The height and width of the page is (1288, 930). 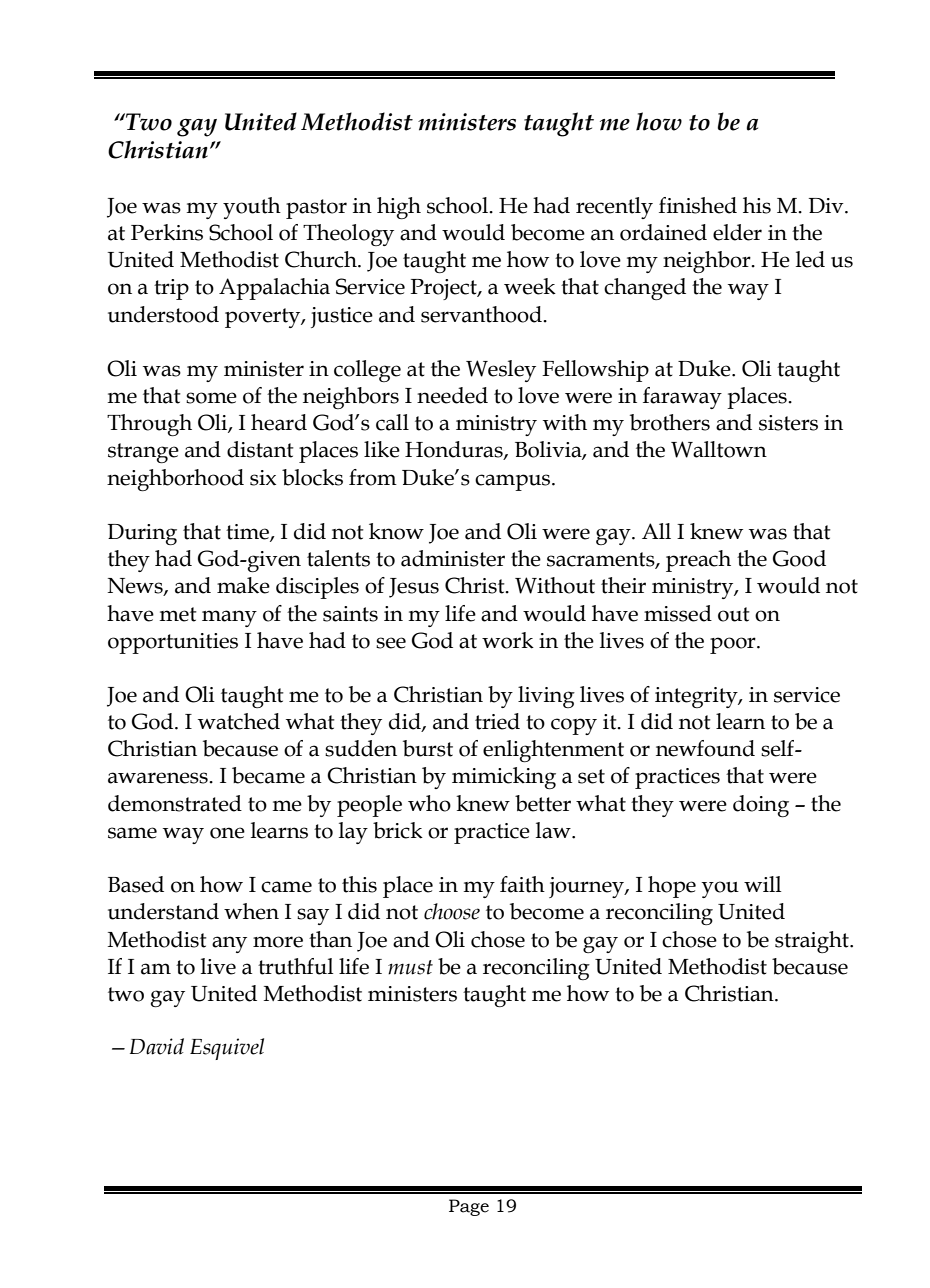 I want to click on choose, so click(x=452, y=911).
